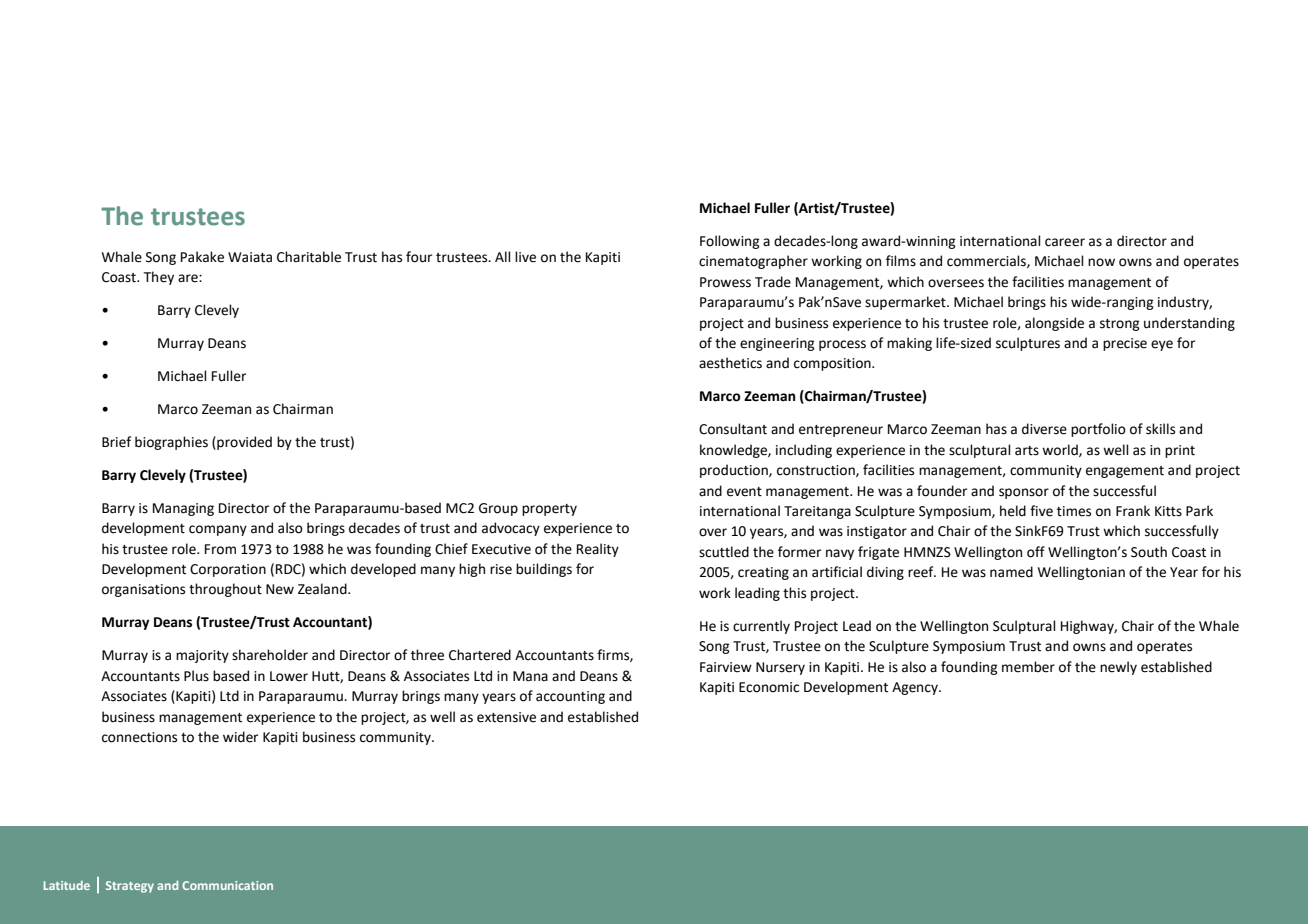 This image has height=924, width=1308. Describe the element at coordinates (139, 737) in the image. I see `connections` at that location.
